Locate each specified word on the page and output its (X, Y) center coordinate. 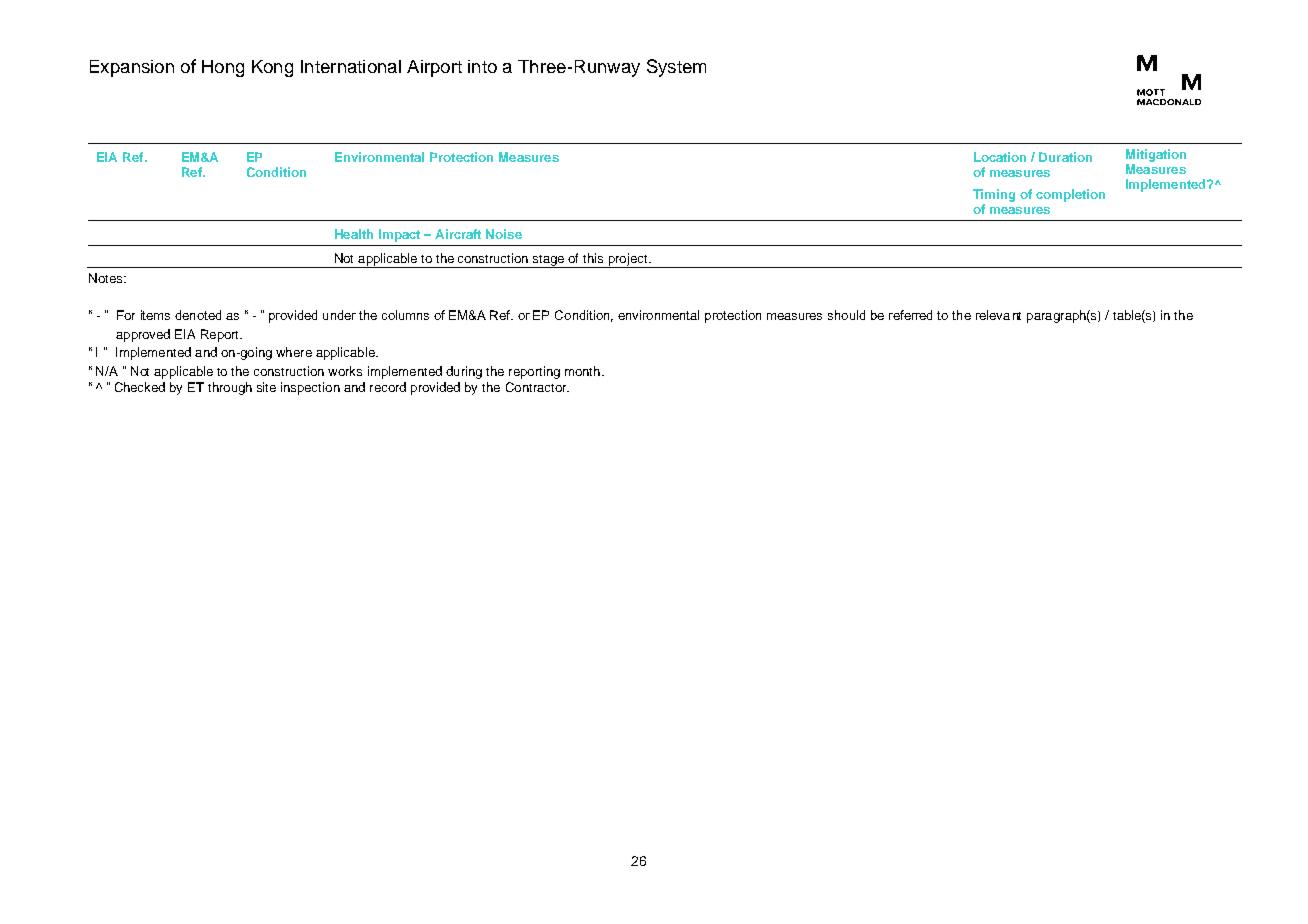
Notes (107, 278)
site (266, 387)
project (627, 260)
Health (354, 234)
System (676, 68)
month (582, 371)
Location (1000, 157)
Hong (223, 68)
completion (1070, 195)
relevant (998, 315)
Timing (994, 195)
